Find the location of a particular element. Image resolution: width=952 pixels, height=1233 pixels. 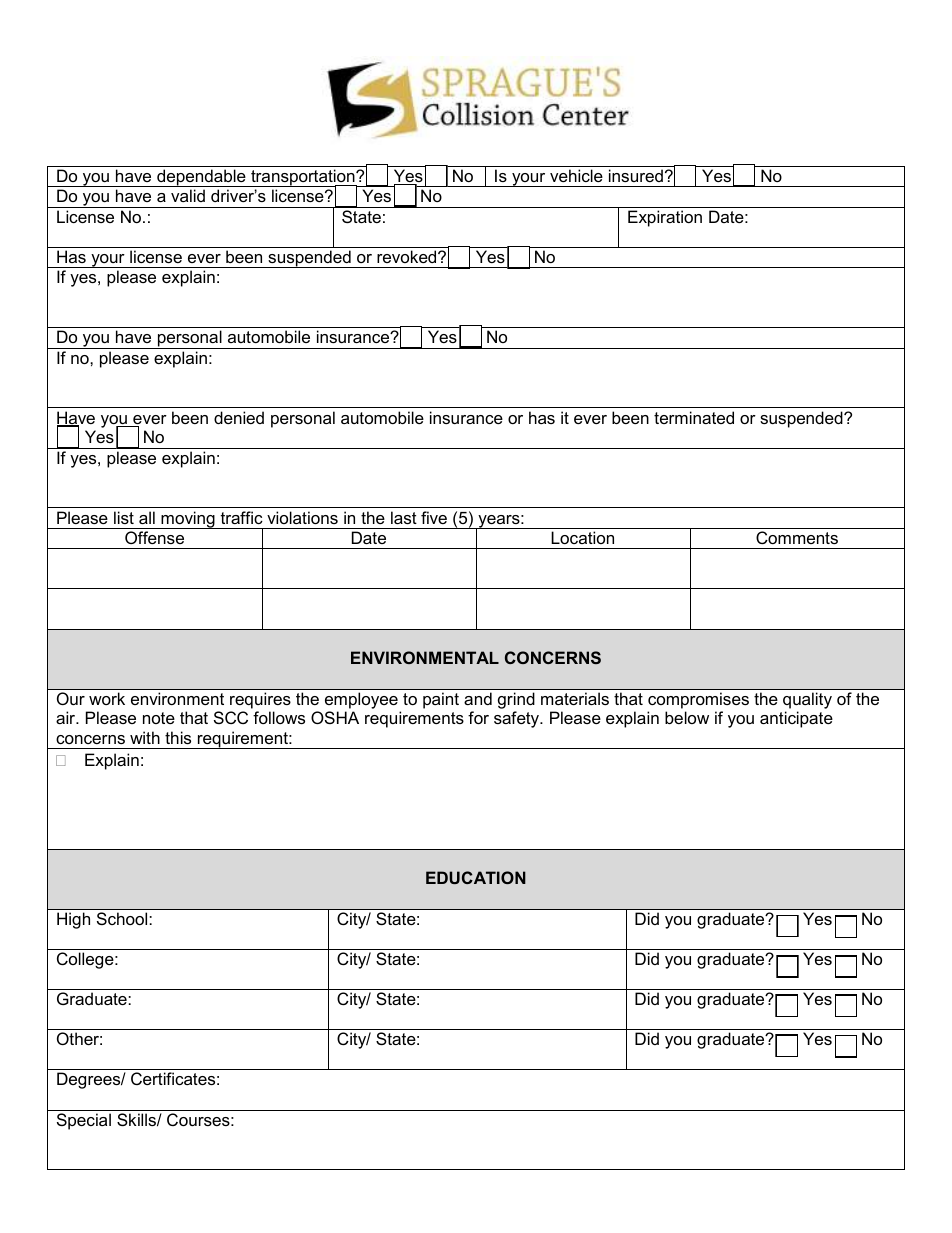

denied is located at coordinates (239, 417).
